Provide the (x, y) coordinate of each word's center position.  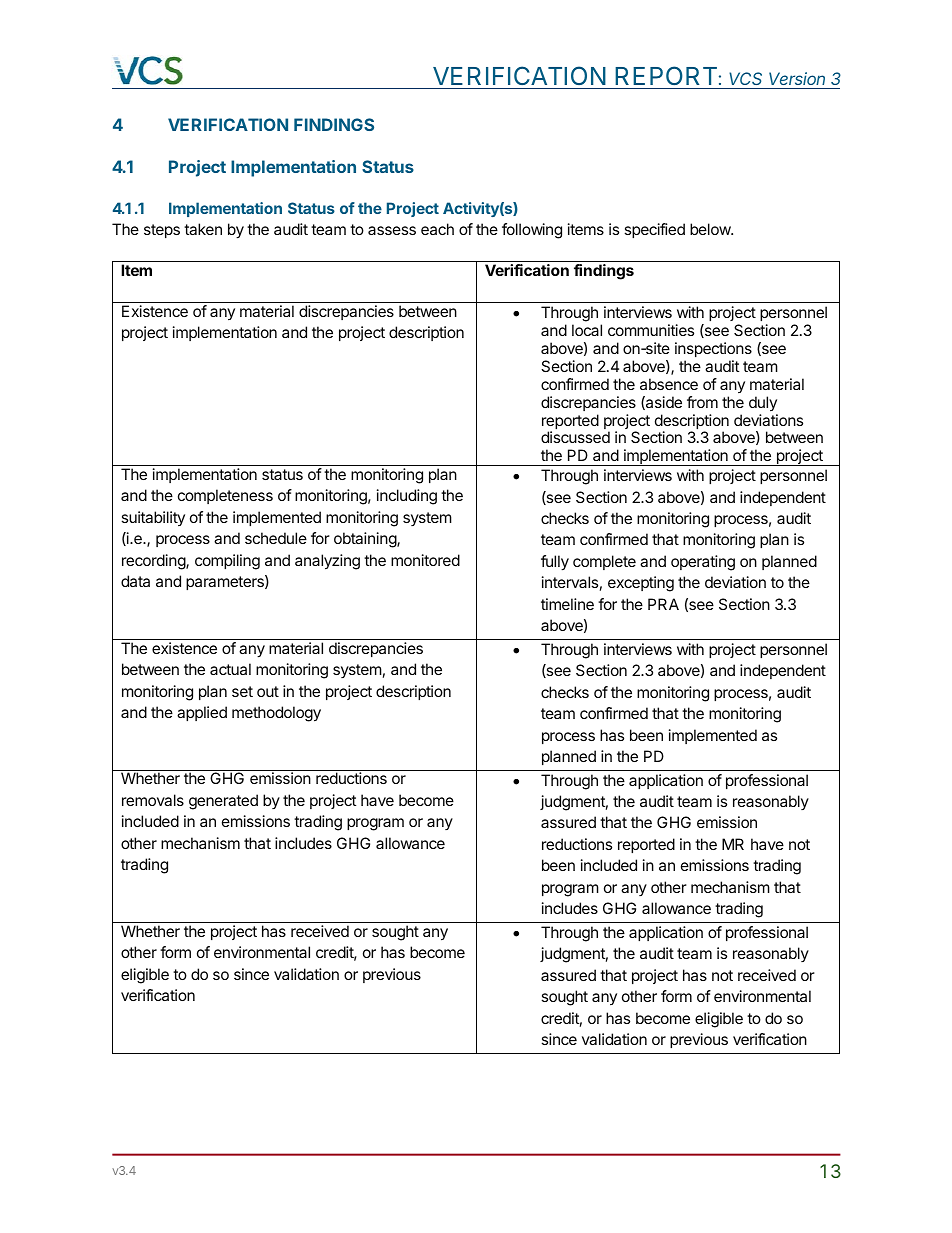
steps (162, 231)
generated (223, 802)
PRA (663, 604)
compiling (227, 562)
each (437, 229)
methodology (276, 714)
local (587, 330)
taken (203, 229)
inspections (713, 349)
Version (797, 78)
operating (703, 563)
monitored (425, 560)
